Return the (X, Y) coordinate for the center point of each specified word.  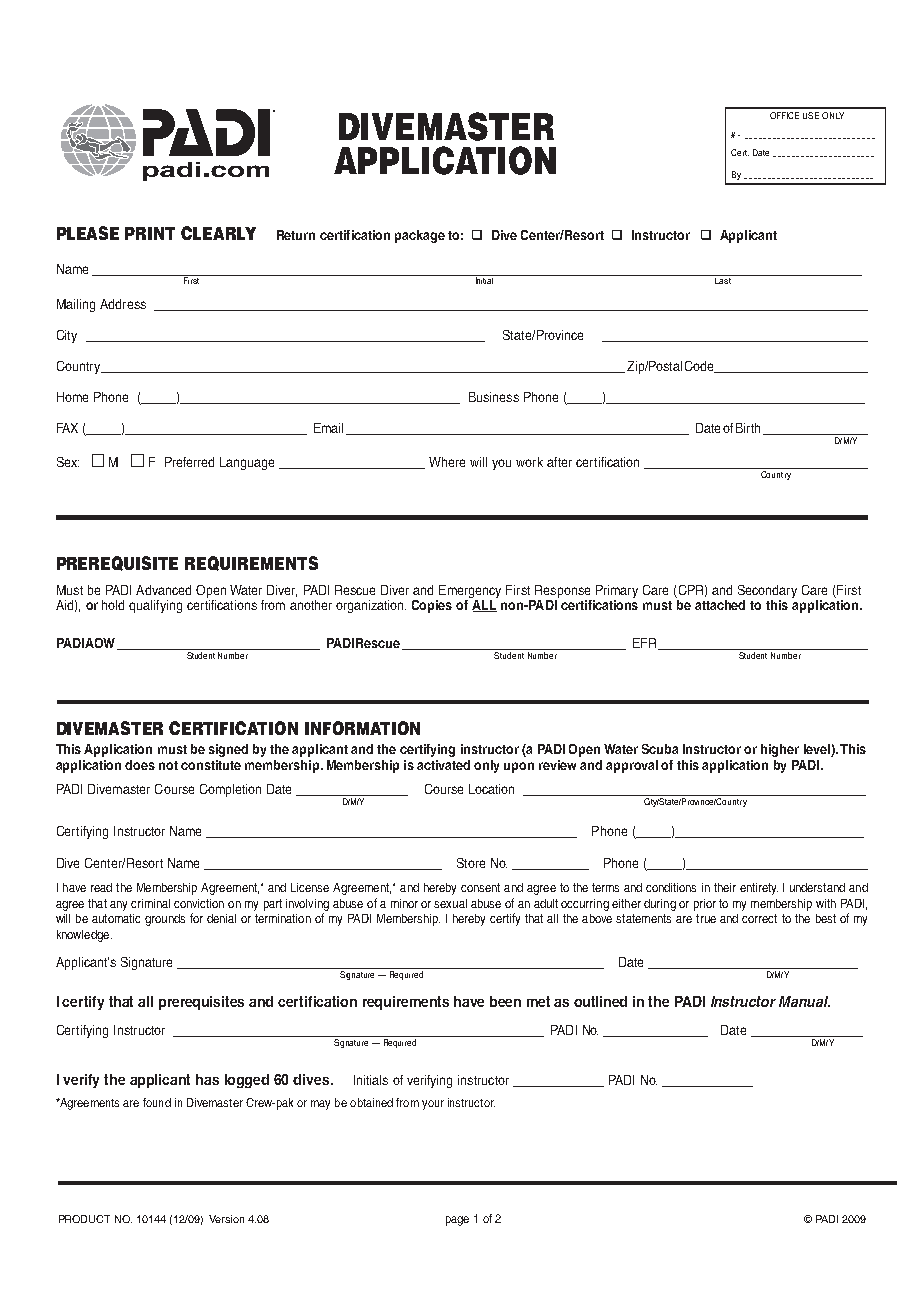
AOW (101, 644)
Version (226, 1219)
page (457, 1221)
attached (720, 605)
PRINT (150, 233)
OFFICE (784, 115)
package (420, 236)
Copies (432, 606)
